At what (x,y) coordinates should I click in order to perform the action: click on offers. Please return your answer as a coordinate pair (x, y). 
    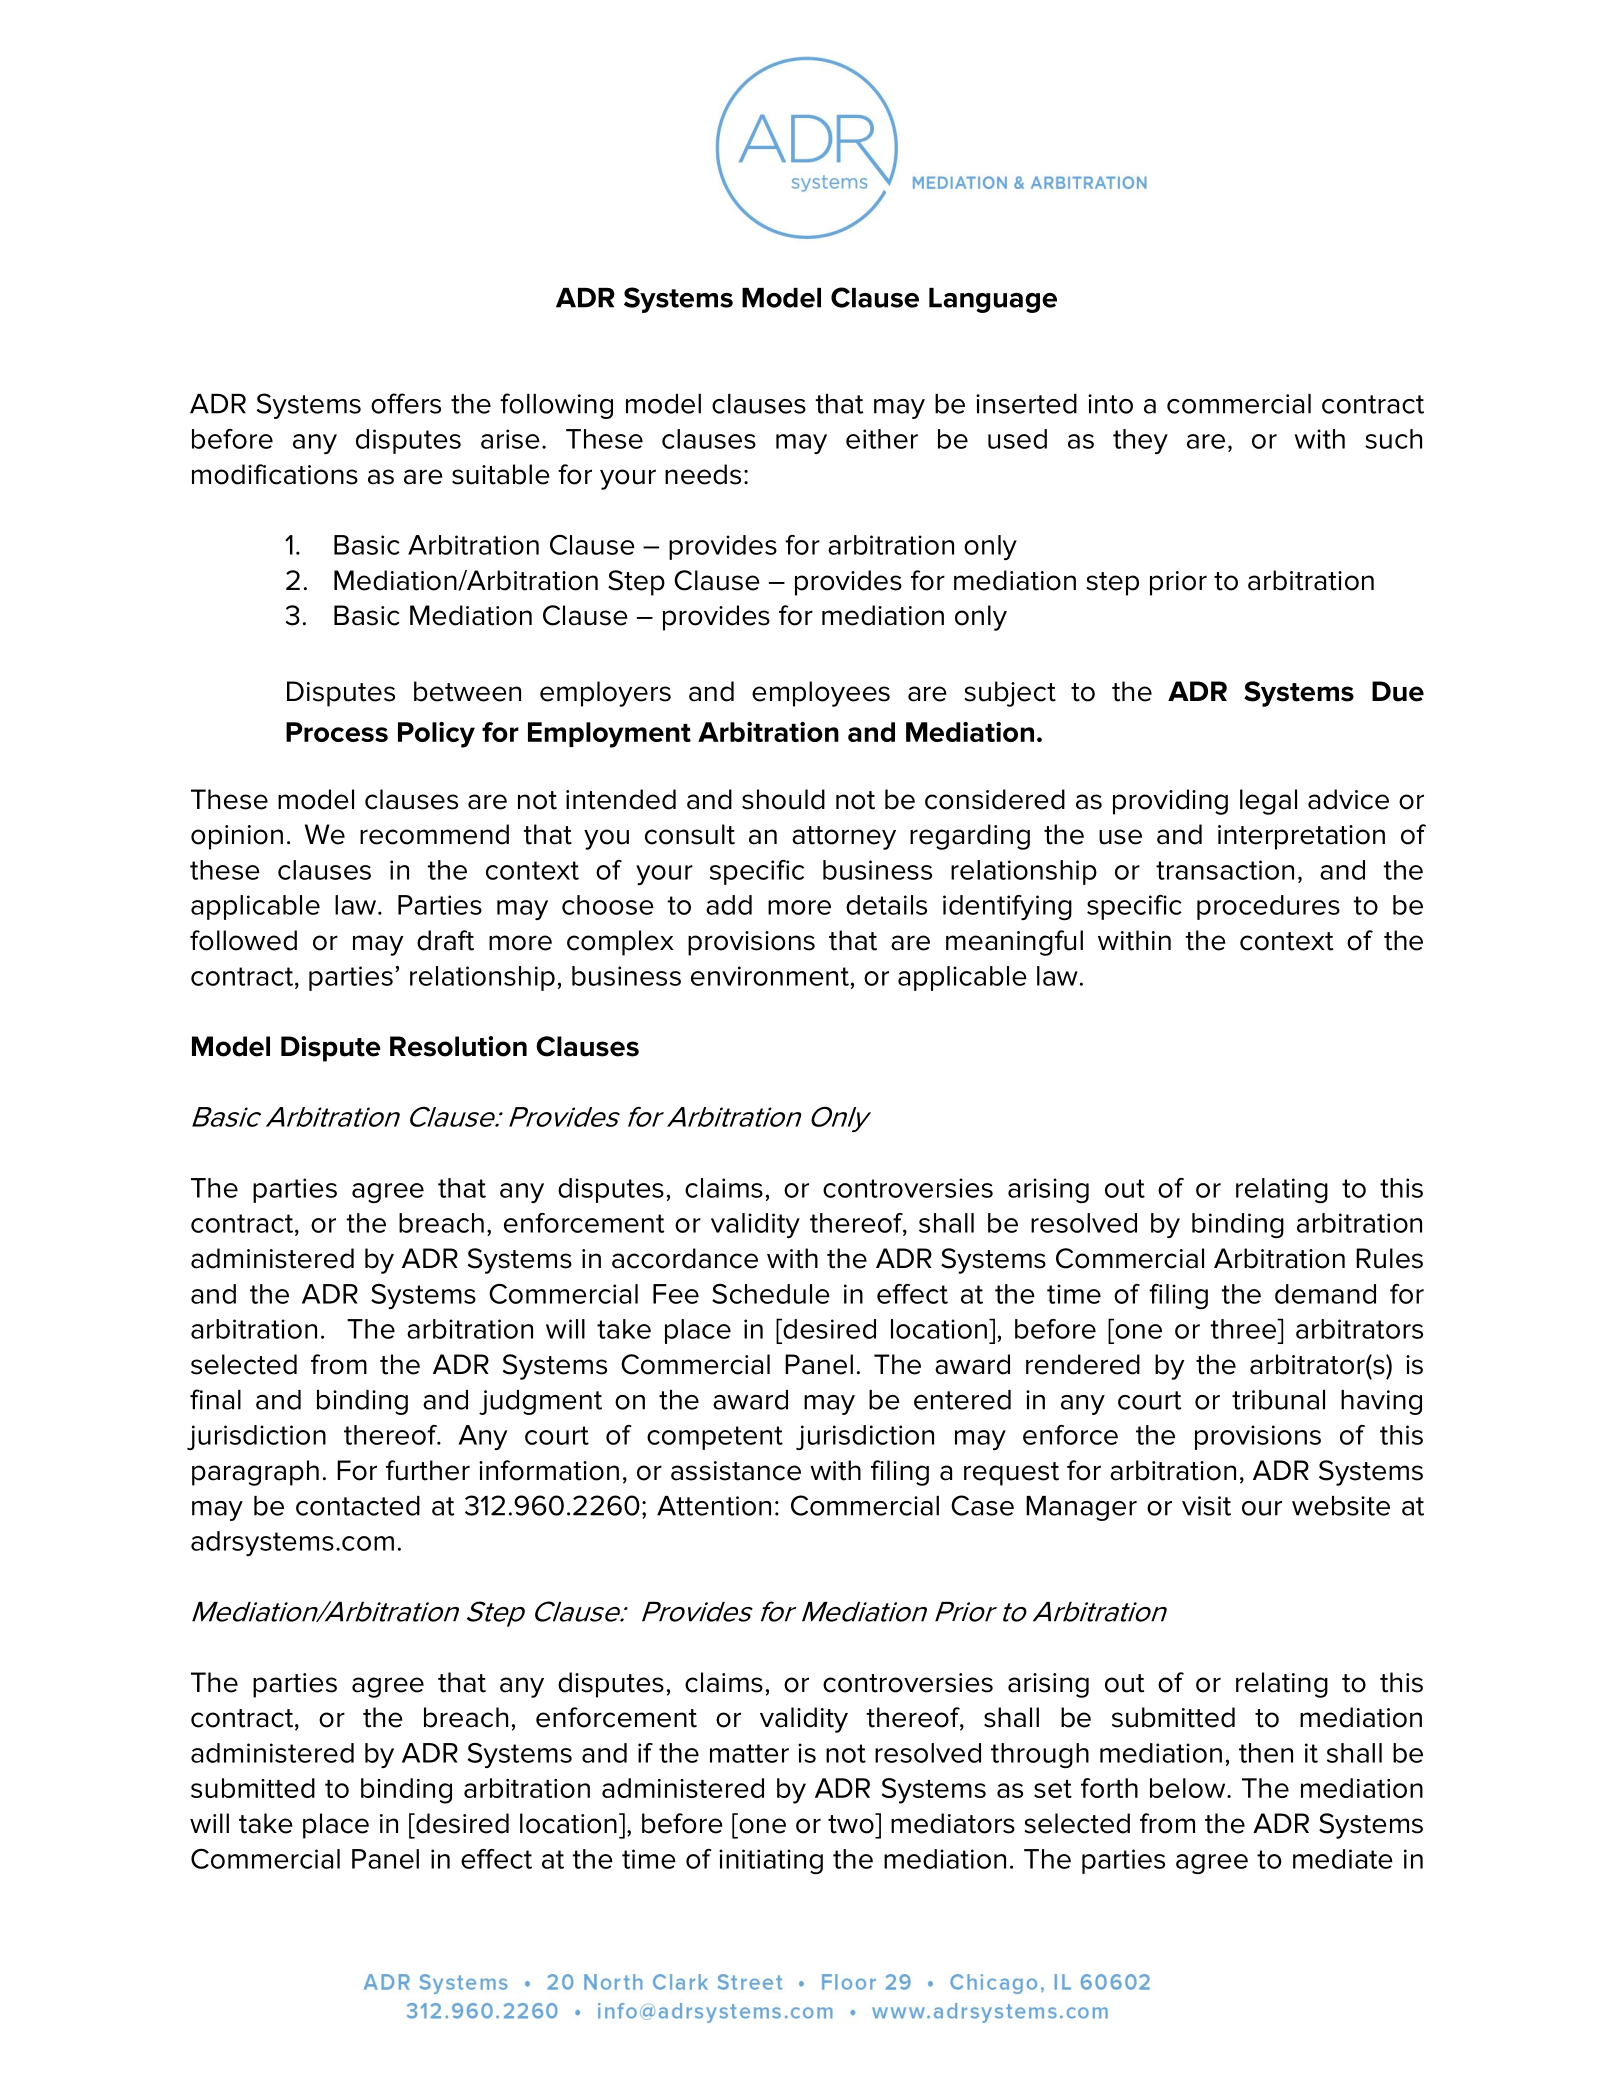
    Looking at the image, I should click on (406, 403).
